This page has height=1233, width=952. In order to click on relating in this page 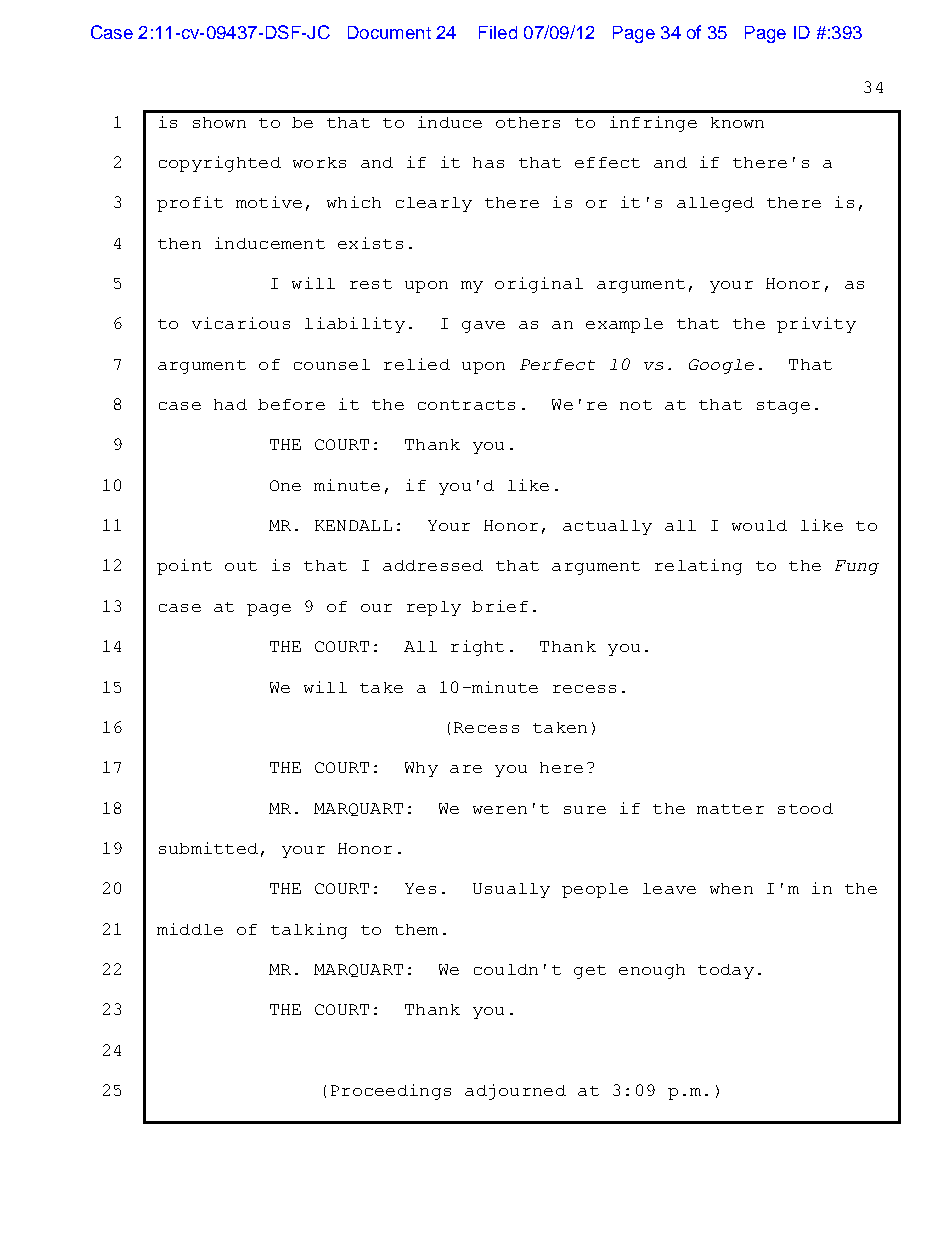, I will do `click(698, 567)`.
